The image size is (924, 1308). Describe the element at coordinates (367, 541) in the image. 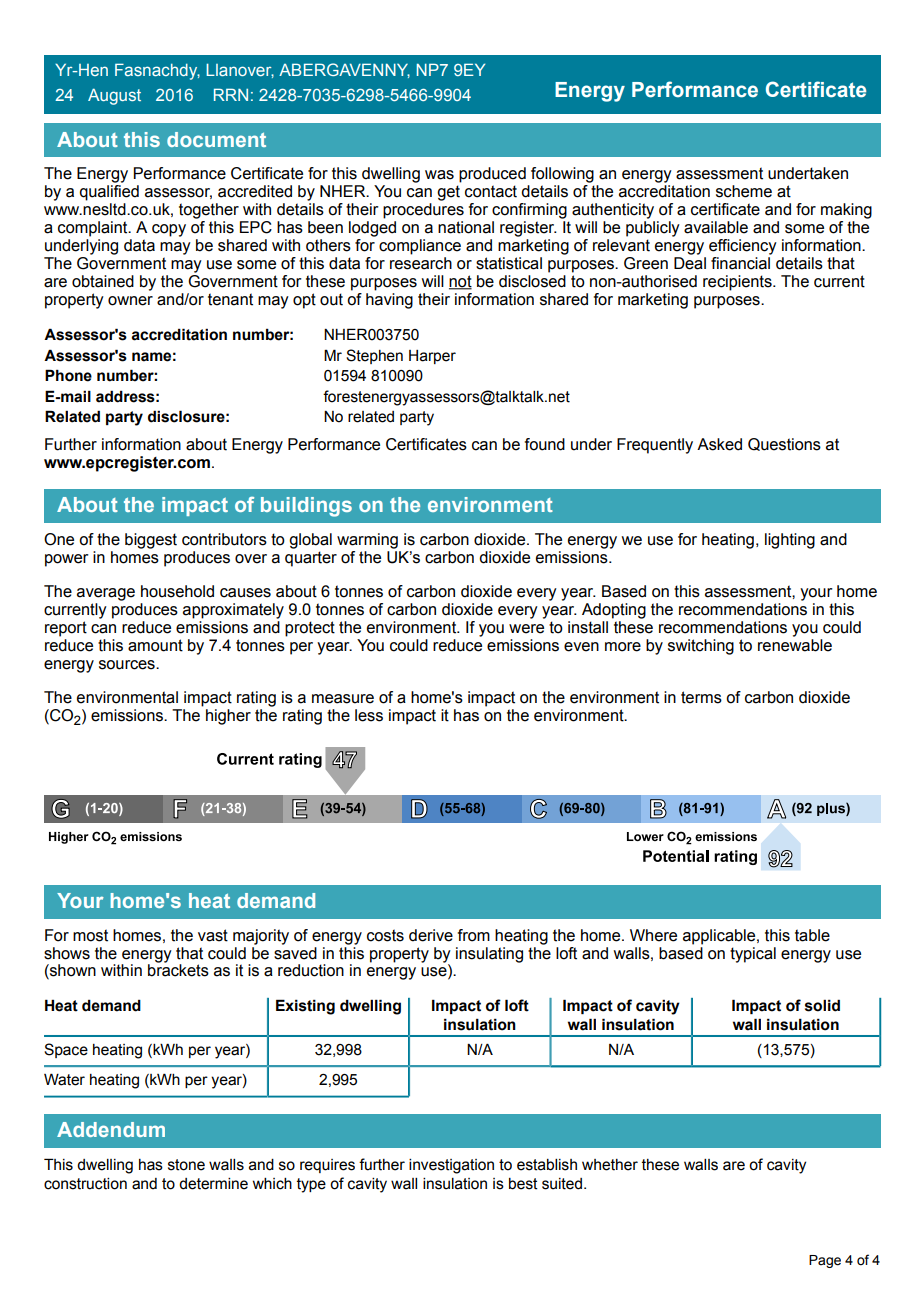

I see `warming` at that location.
